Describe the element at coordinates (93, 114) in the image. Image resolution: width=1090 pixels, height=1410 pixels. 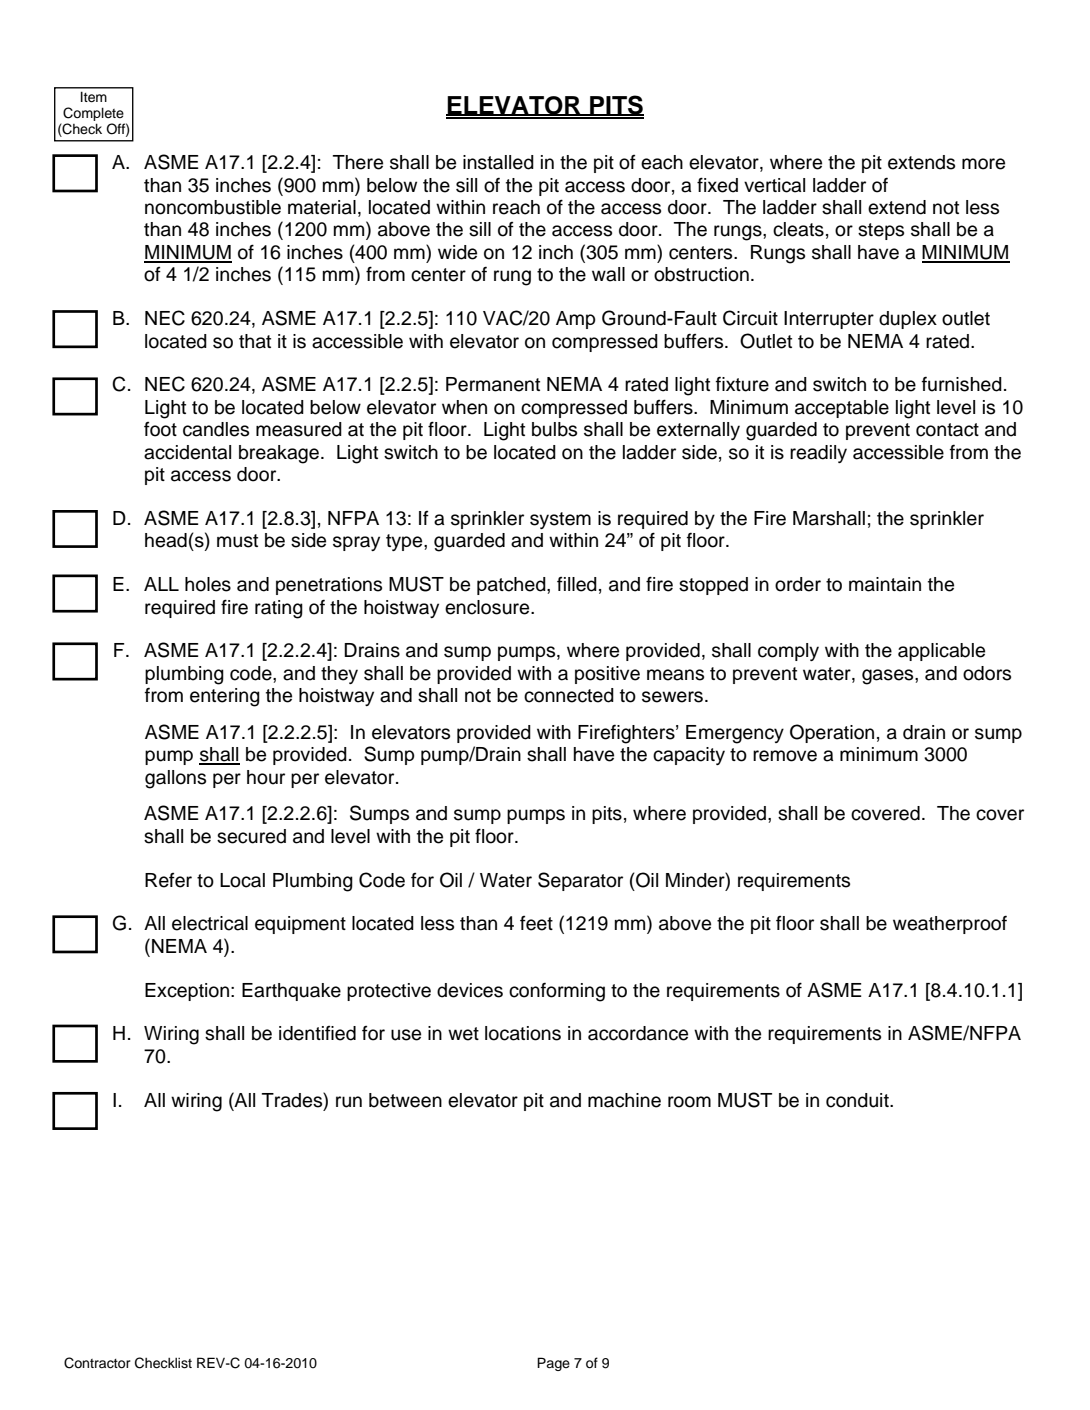
I see `Complete` at that location.
